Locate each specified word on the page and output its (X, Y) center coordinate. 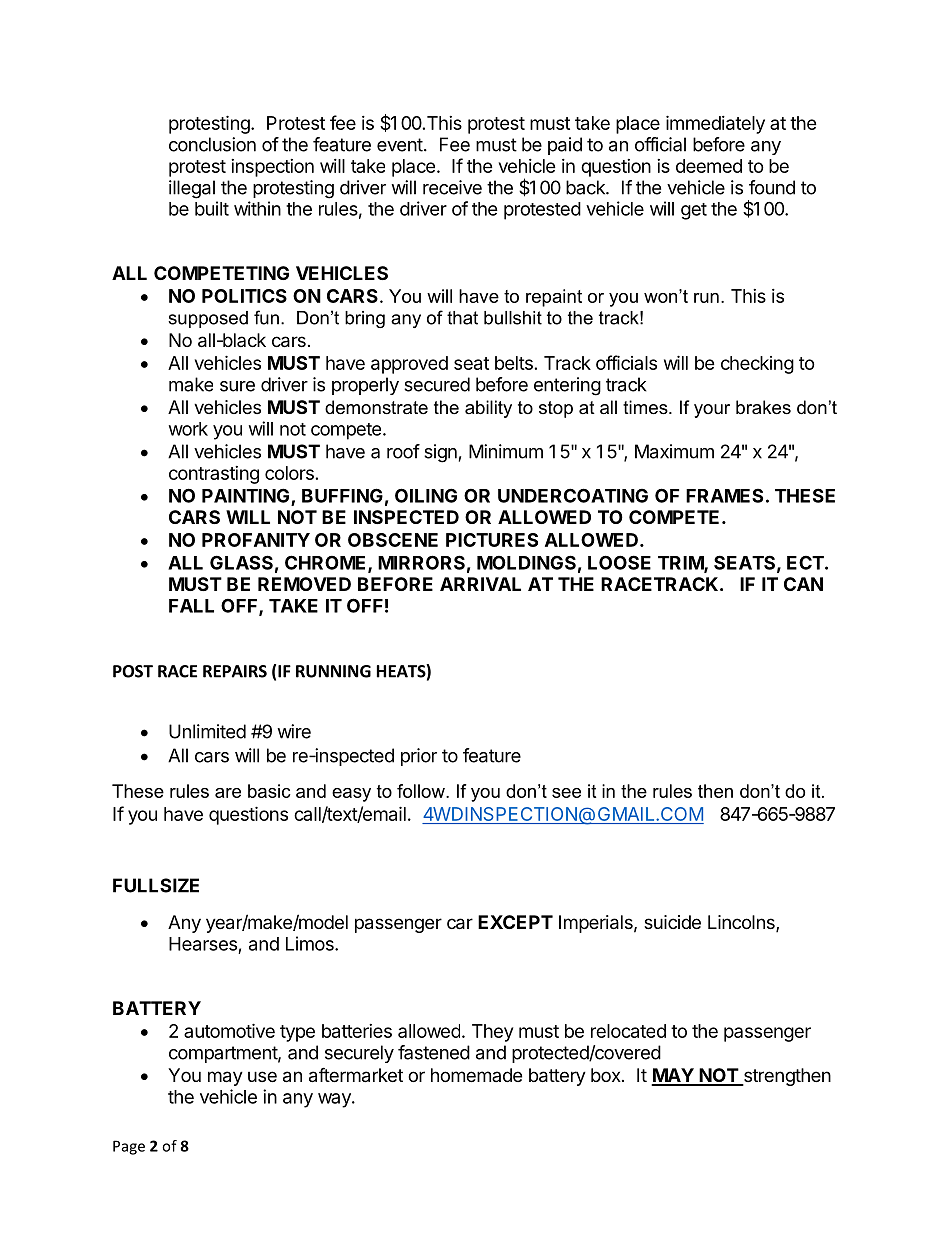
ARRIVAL (480, 584)
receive (452, 187)
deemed (709, 166)
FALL (191, 606)
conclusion (212, 144)
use (262, 1076)
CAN (803, 584)
